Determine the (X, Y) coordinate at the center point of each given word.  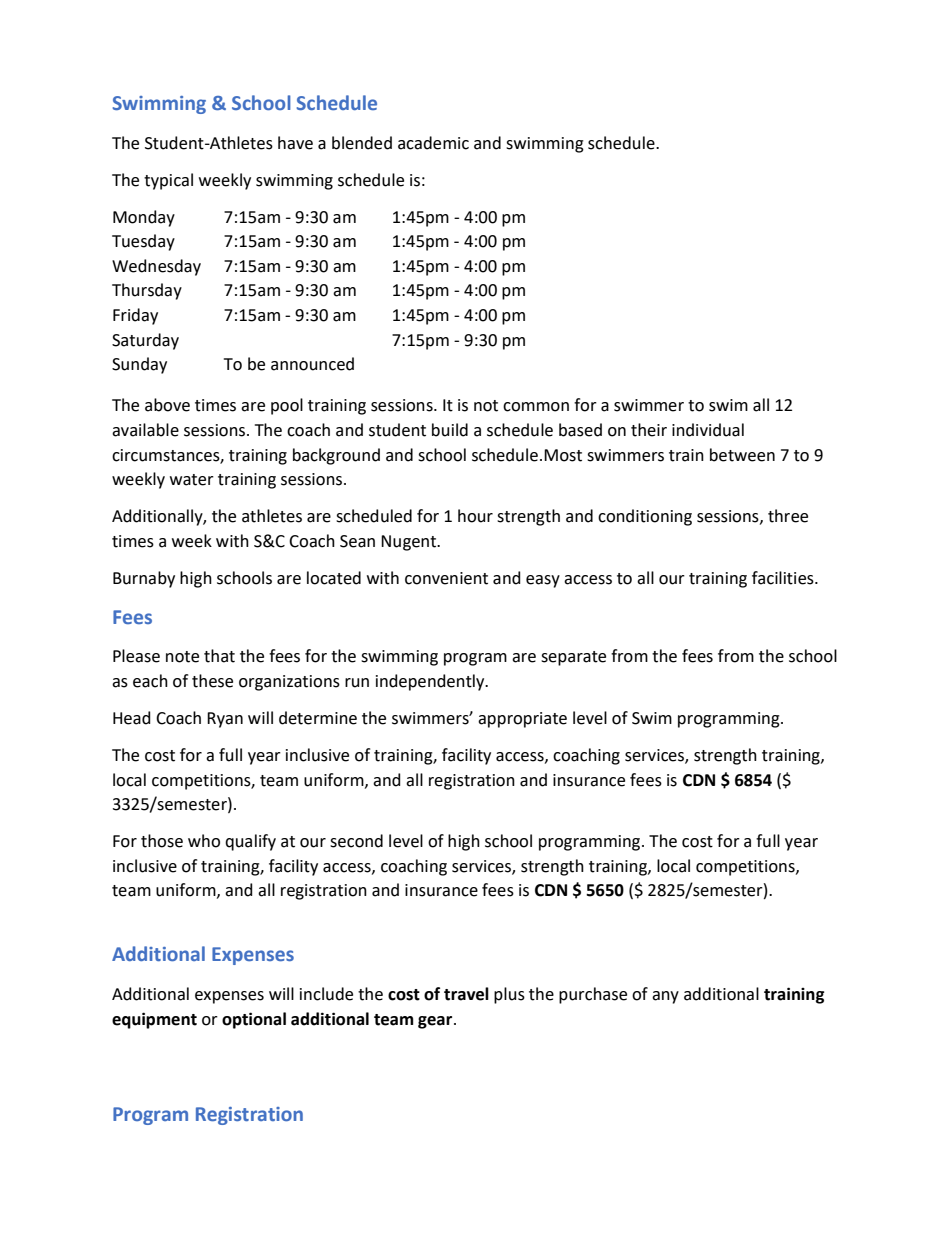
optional (254, 1020)
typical (168, 181)
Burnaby (144, 579)
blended (362, 143)
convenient (446, 578)
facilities (784, 578)
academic (433, 143)
